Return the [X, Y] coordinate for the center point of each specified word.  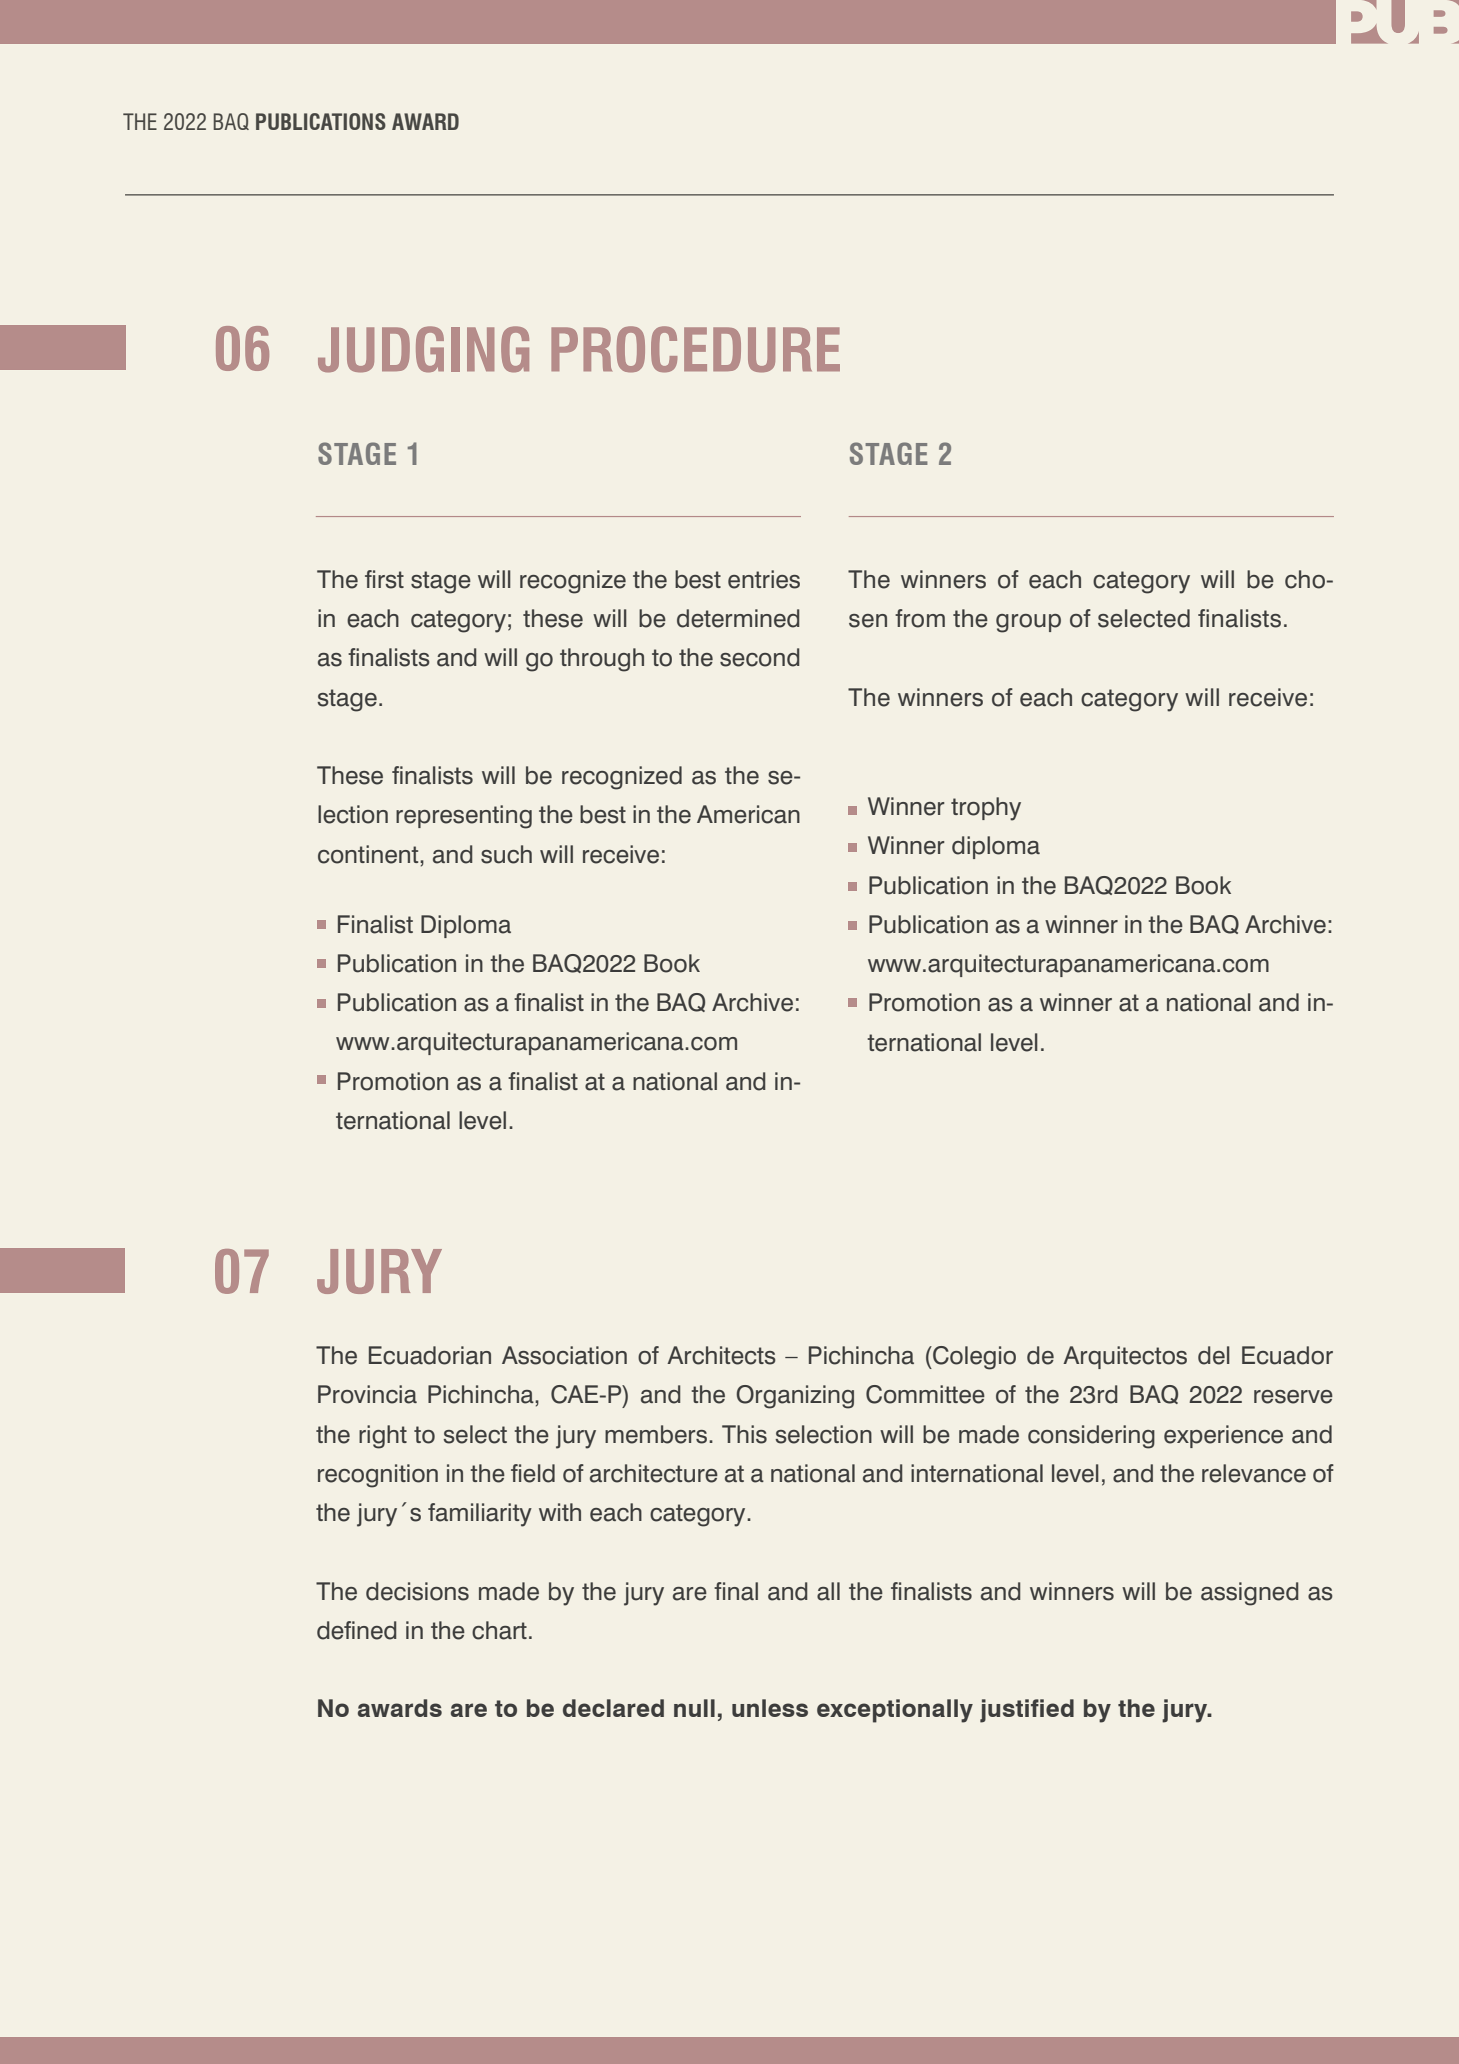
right [383, 1437]
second [759, 657]
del [1214, 1355]
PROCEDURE [695, 349]
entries [764, 579]
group [1028, 623]
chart [499, 1630]
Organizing [795, 1397]
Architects [721, 1355]
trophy [986, 809]
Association [564, 1355]
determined [738, 618]
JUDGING [423, 349]
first [384, 579]
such [506, 854]
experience [1223, 1436]
